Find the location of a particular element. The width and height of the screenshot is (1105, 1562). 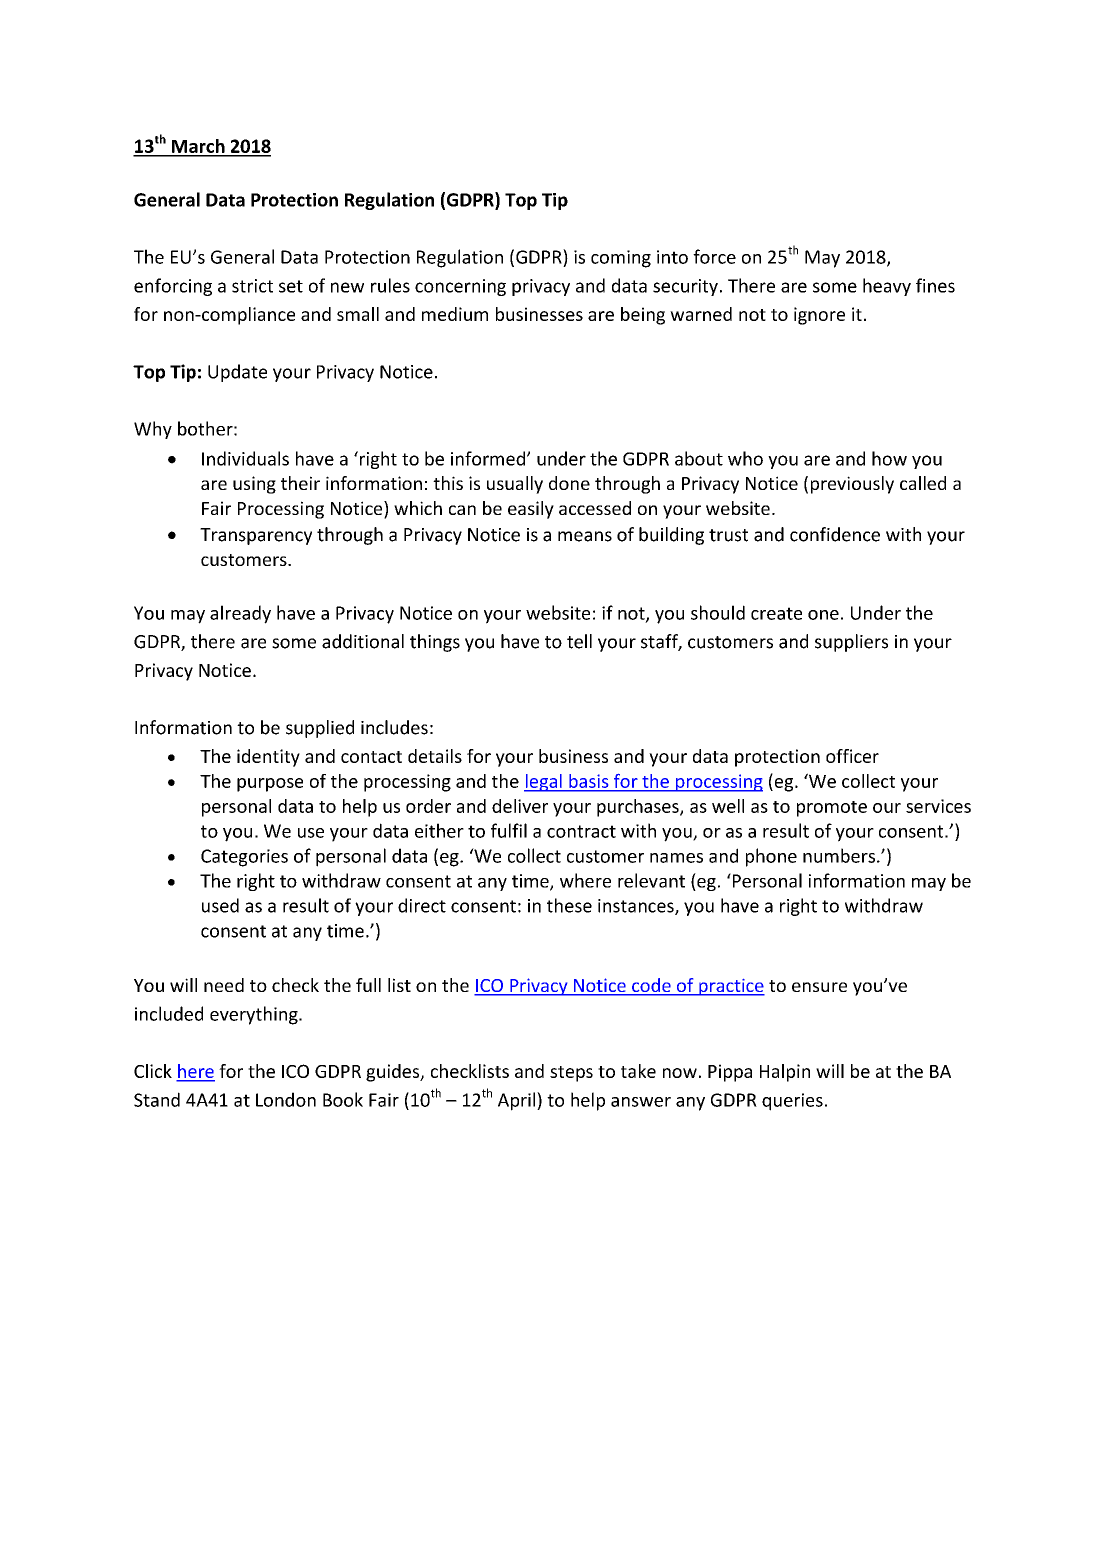

London is located at coordinates (286, 1099).
